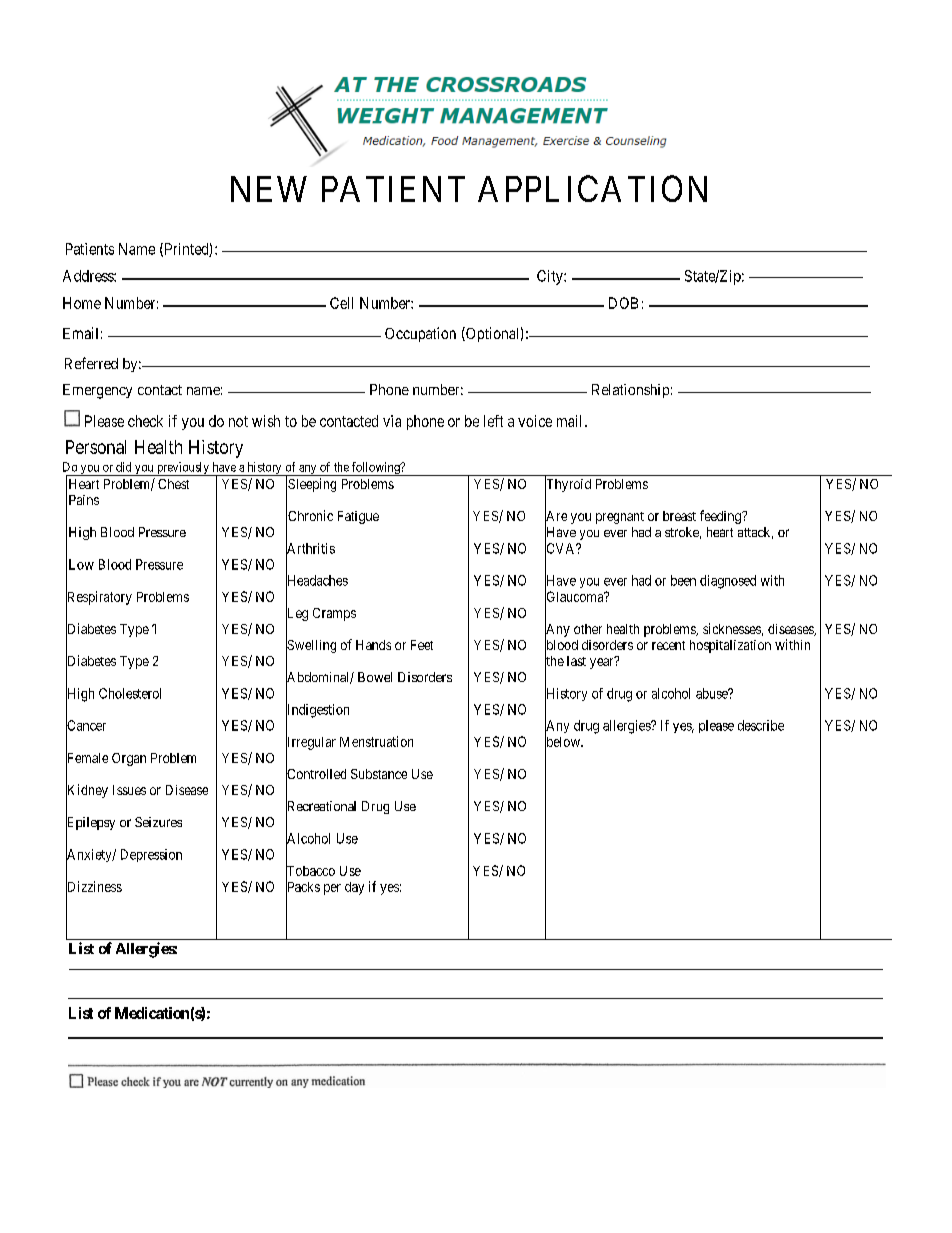  I want to click on Occupation, so click(420, 334).
